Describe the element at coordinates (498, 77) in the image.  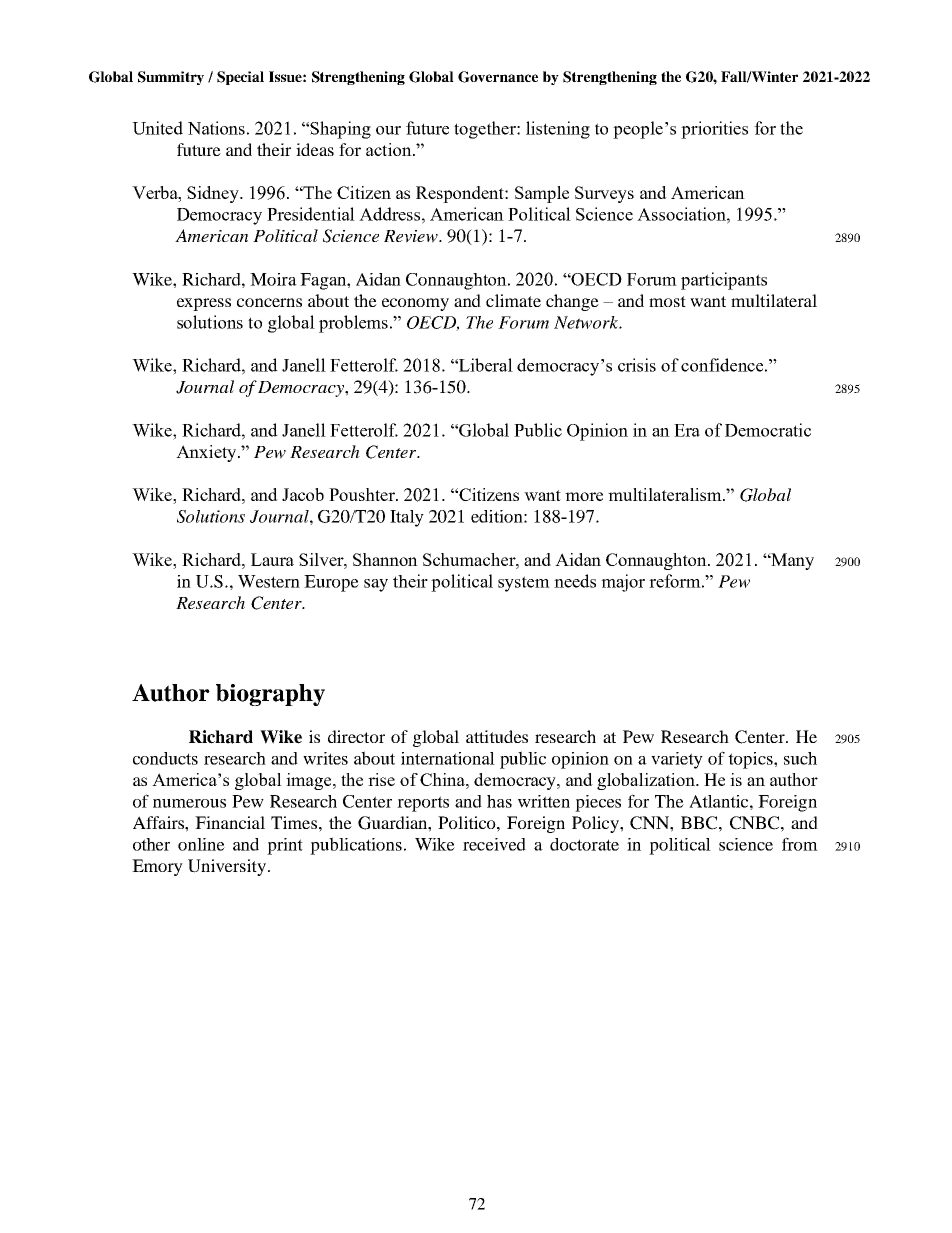
I see `Governance` at that location.
